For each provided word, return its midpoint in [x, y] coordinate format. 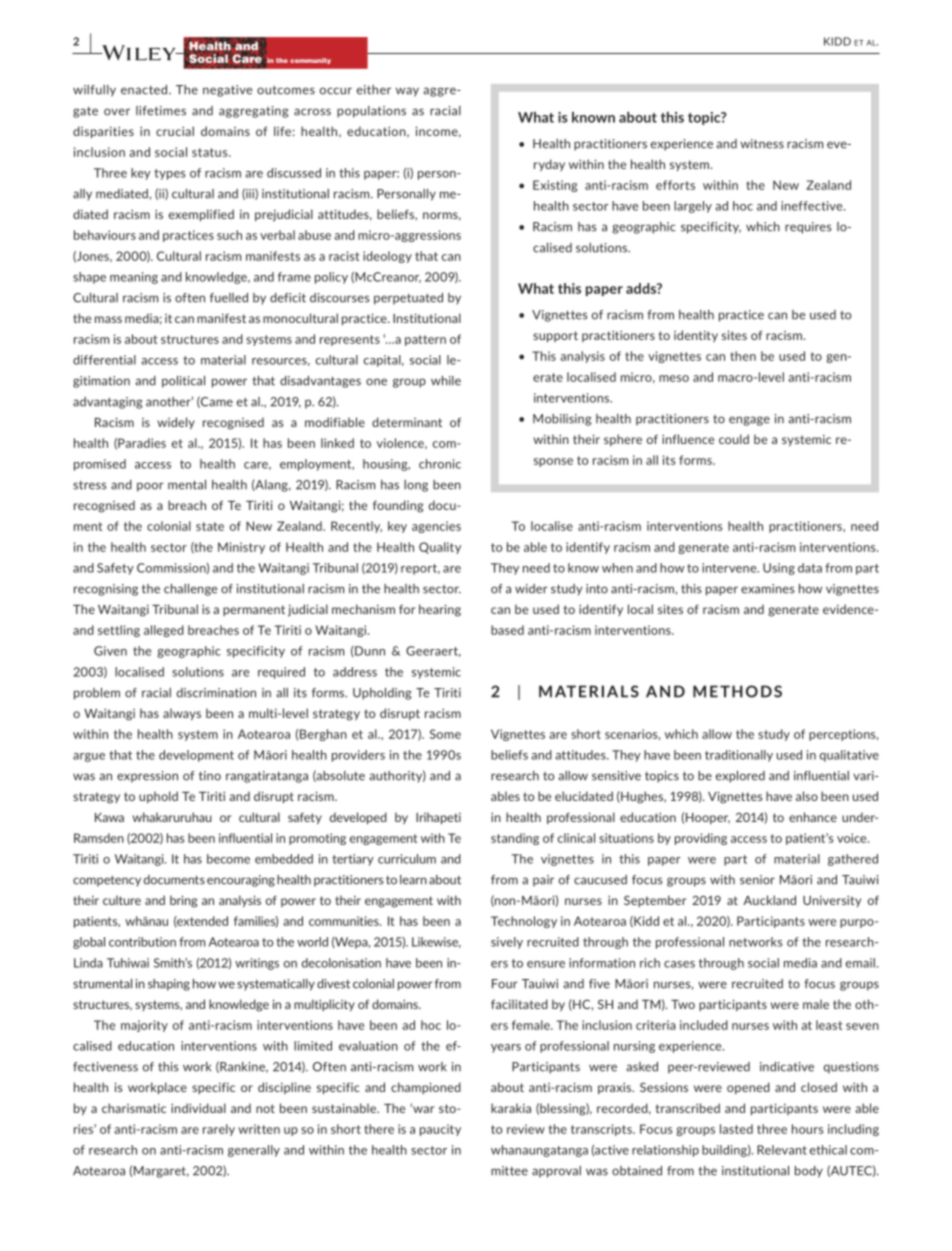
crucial [175, 131]
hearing [440, 610]
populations [371, 112]
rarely [219, 1130]
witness [762, 144]
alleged [164, 631]
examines [768, 589]
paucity [440, 1130]
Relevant [782, 1150]
